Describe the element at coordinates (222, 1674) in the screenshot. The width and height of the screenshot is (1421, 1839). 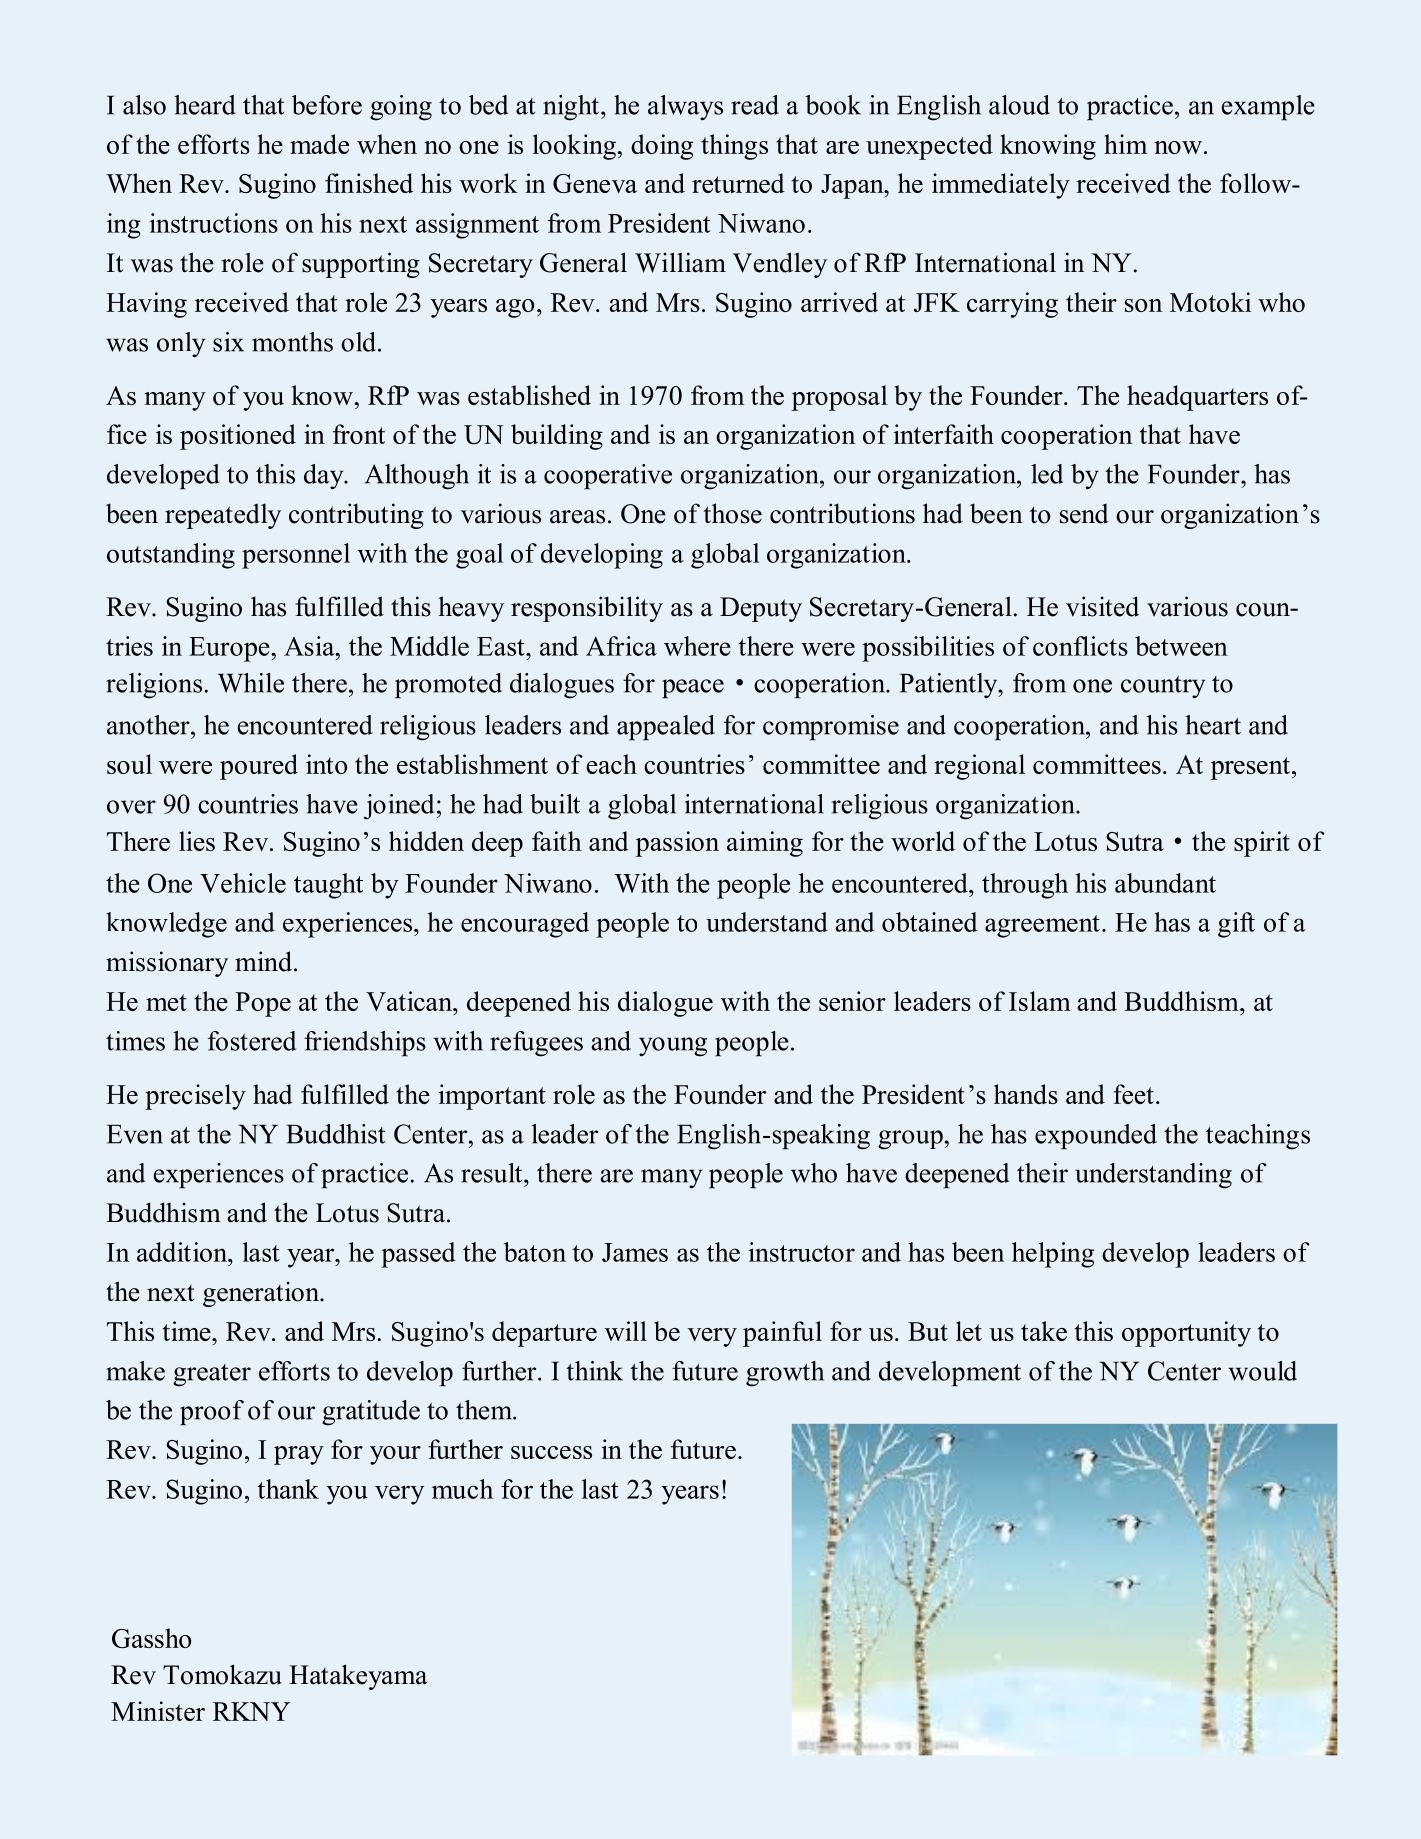
I see `Tomokazu` at that location.
